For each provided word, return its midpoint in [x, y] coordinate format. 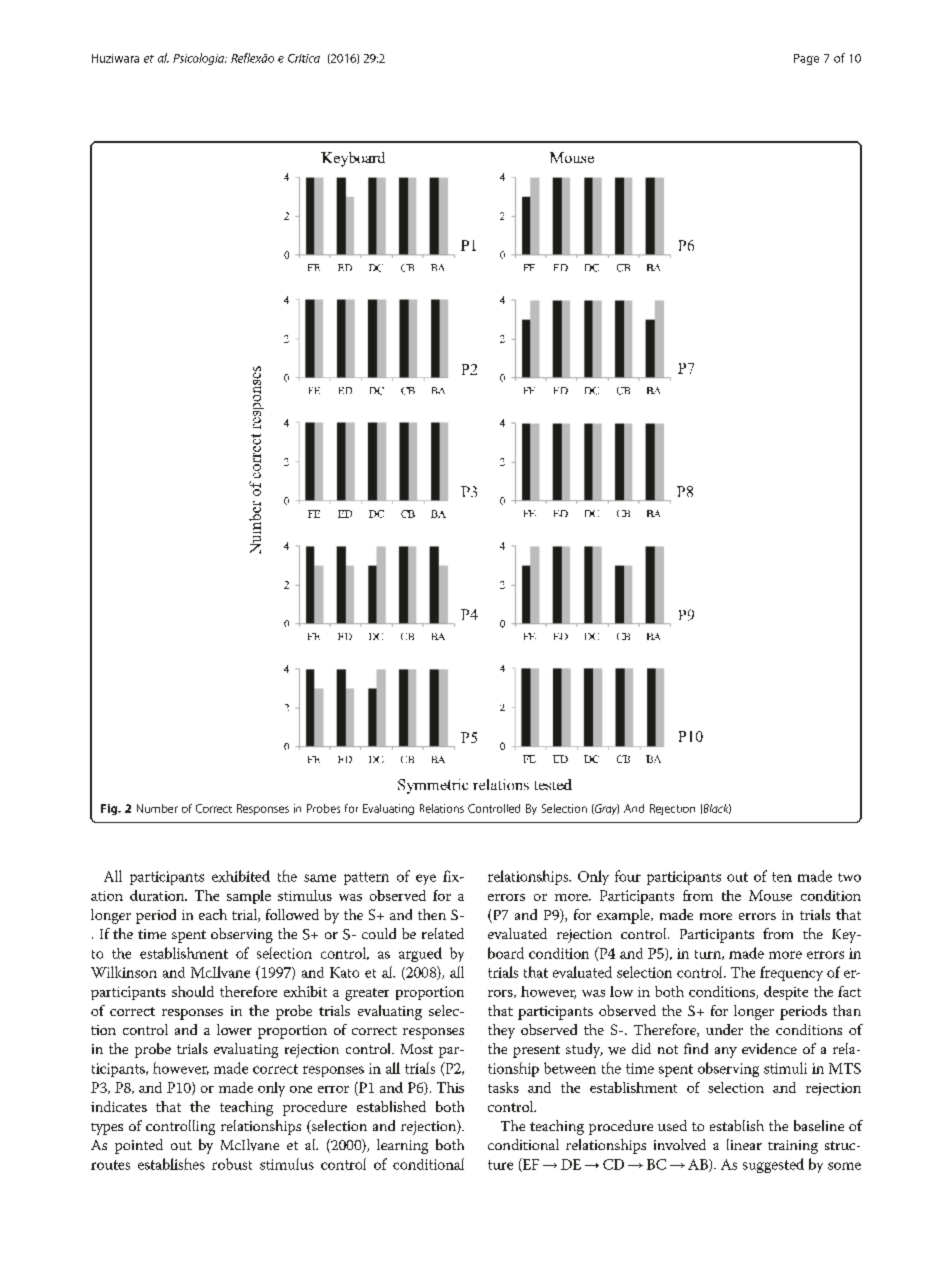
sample [249, 897]
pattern [366, 878]
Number [157, 808]
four [628, 876]
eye [426, 879]
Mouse [770, 895]
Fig [110, 809]
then [432, 914]
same [320, 878]
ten [782, 877]
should [193, 991]
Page [806, 59]
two [849, 877]
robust [232, 1164]
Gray [606, 809]
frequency [791, 973]
